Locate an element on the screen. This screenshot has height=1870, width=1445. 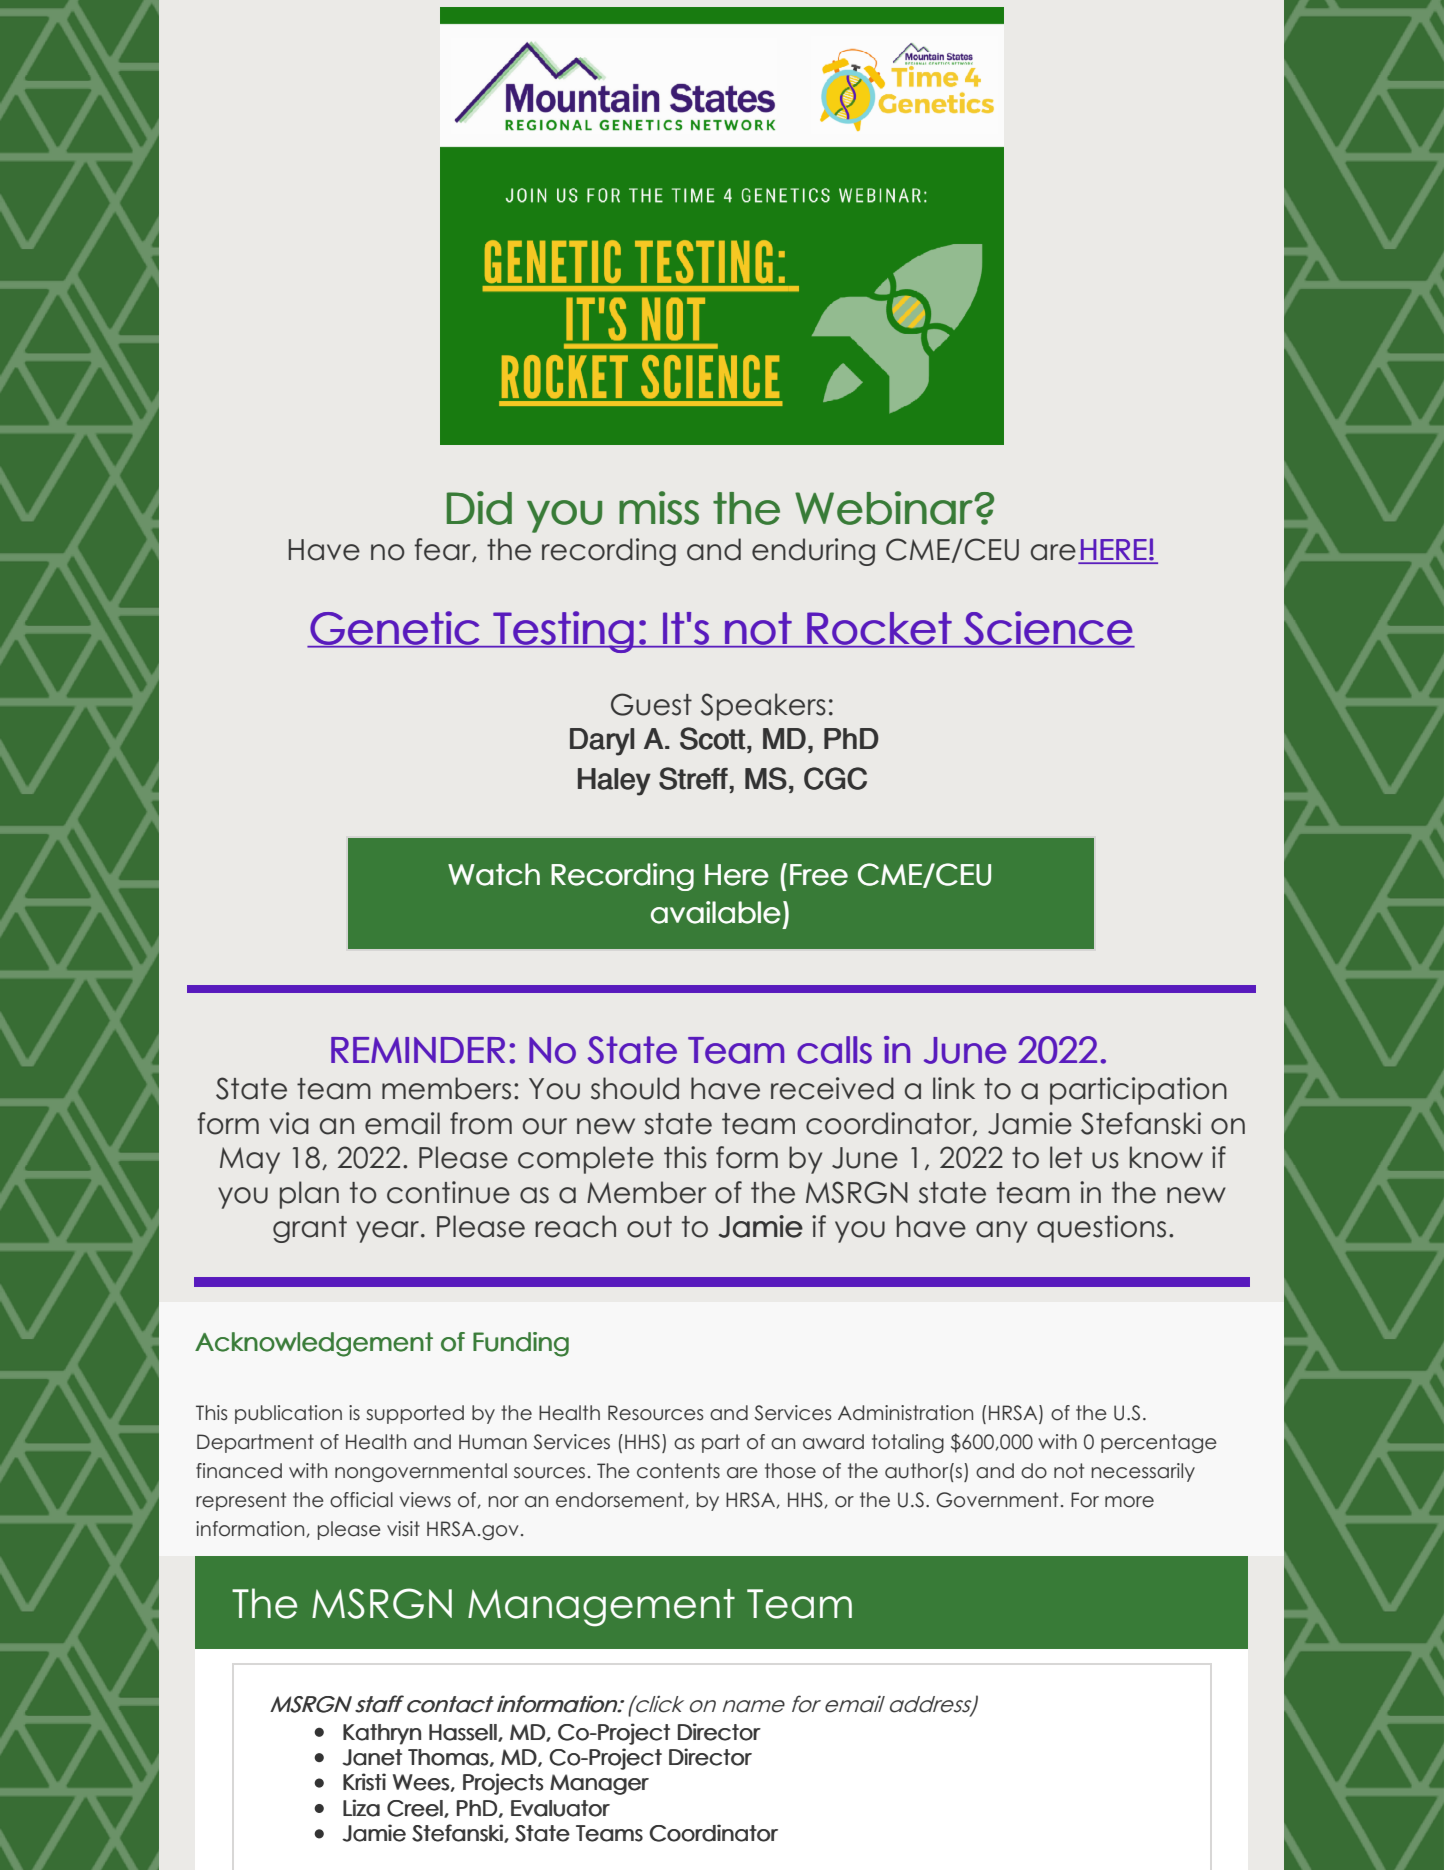
official is located at coordinates (361, 1500).
